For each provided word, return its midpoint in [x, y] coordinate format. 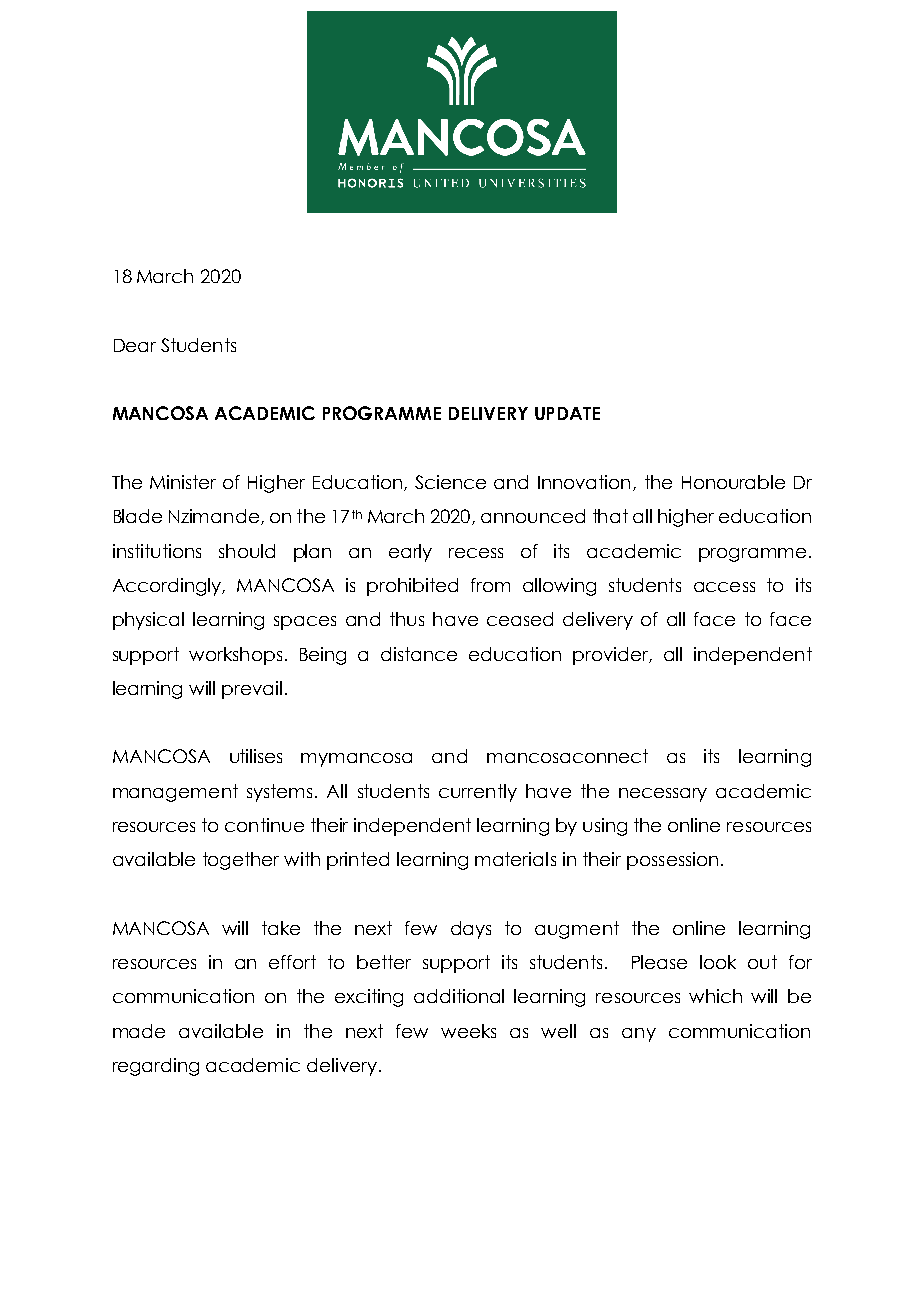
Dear [135, 345]
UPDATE [567, 413]
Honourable [733, 482]
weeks [468, 1031]
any [639, 1035]
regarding [156, 1067]
